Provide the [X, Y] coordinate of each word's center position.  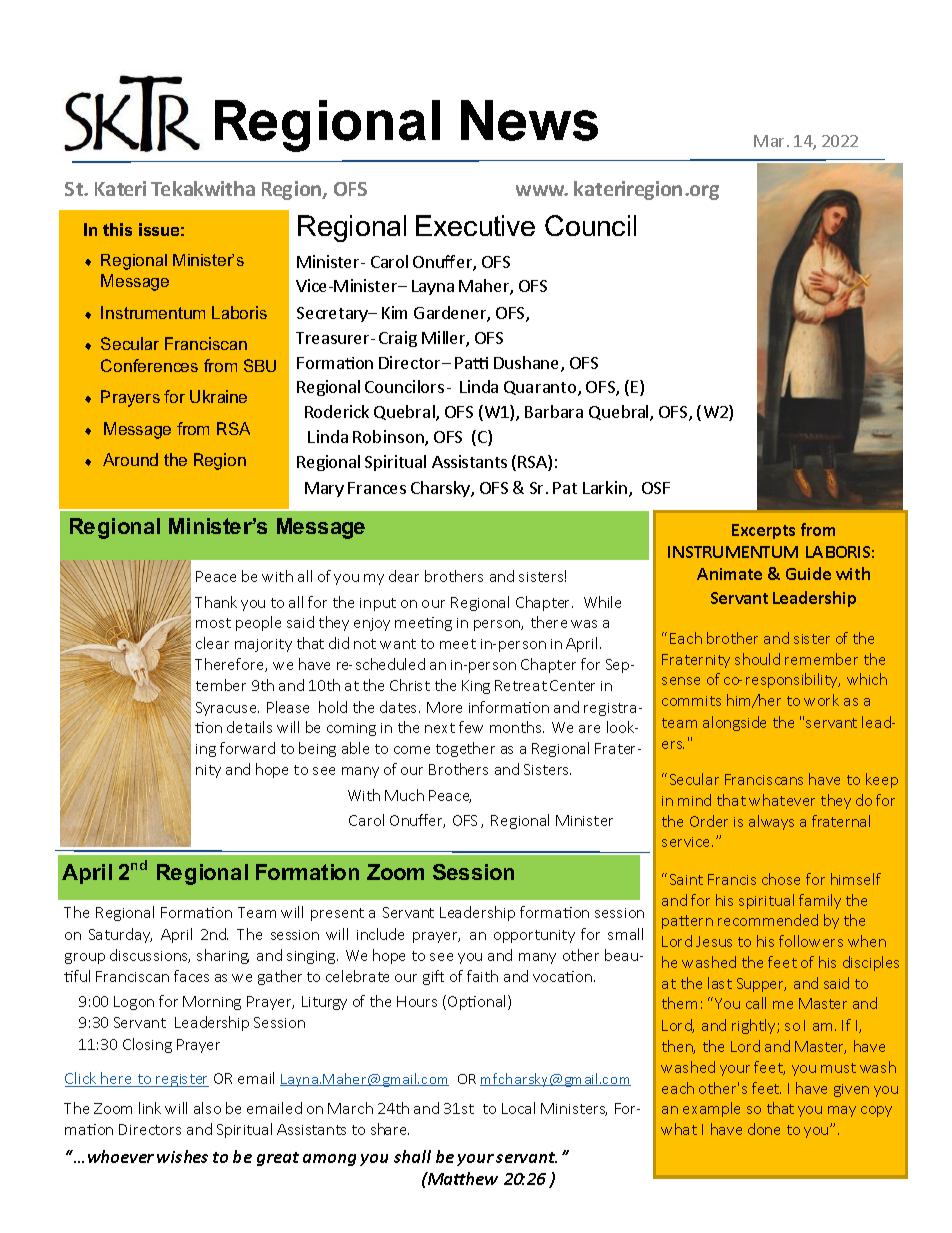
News [529, 120]
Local [518, 1108]
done [764, 1129]
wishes [182, 1156]
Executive [475, 225]
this [117, 229]
